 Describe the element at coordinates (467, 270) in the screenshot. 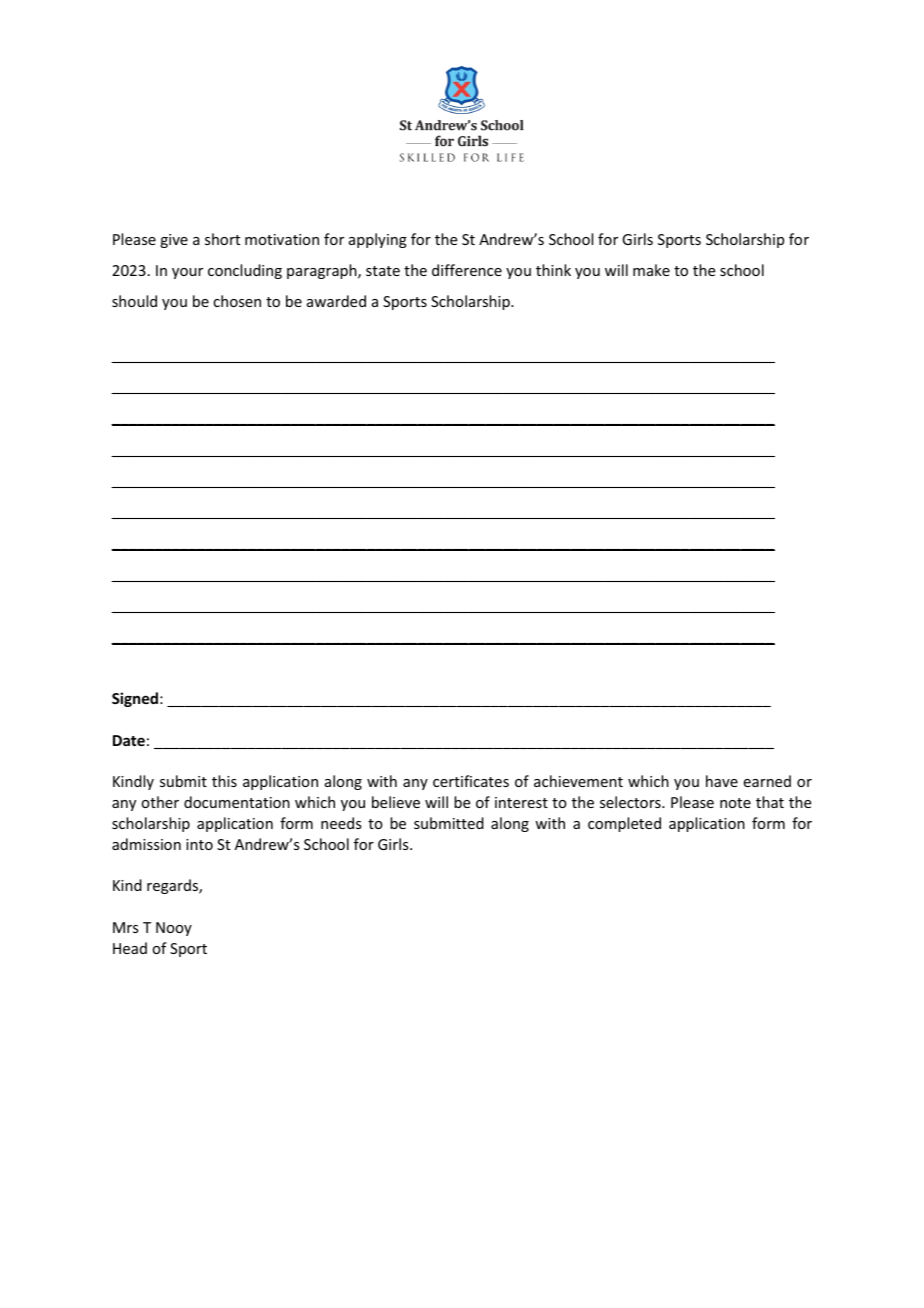

I see `difference` at that location.
